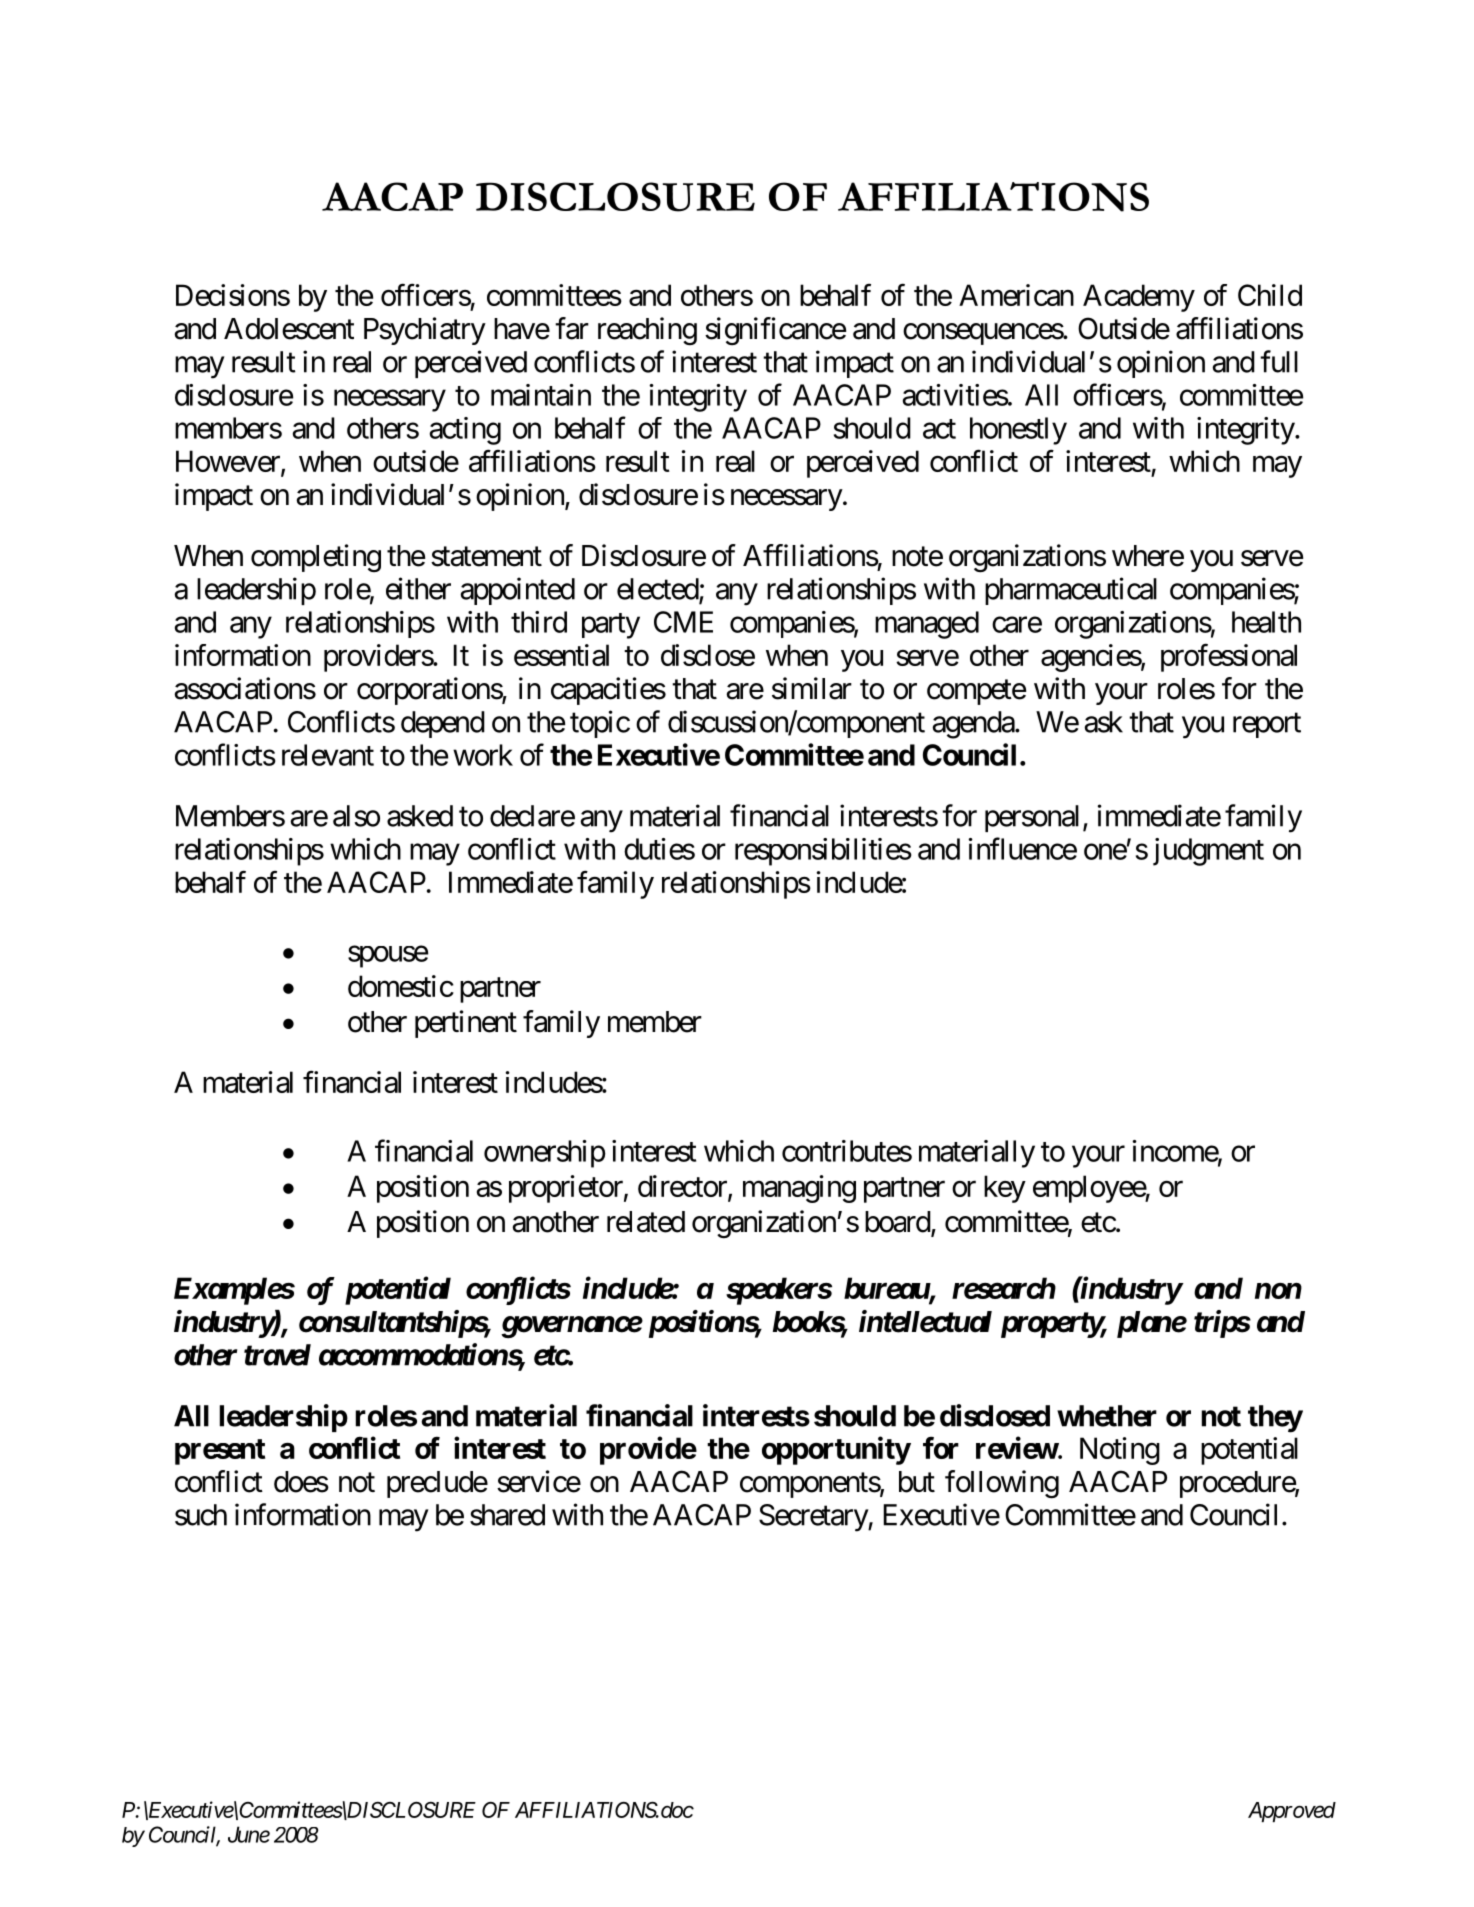  What do you see at coordinates (316, 558) in the screenshot?
I see `completing` at bounding box center [316, 558].
